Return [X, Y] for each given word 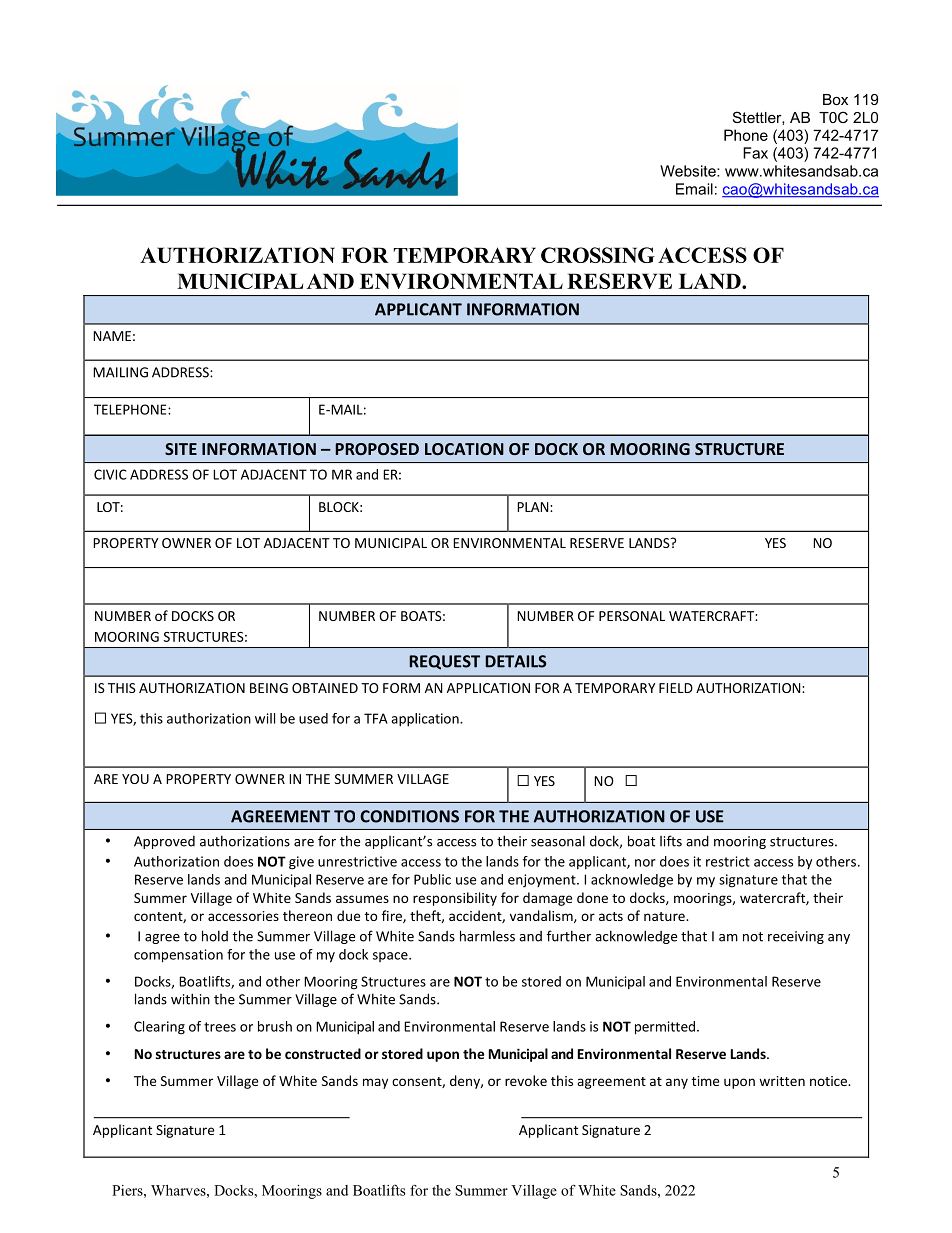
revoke [526, 1080]
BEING [269, 688]
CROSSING [598, 255]
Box [835, 99]
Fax [755, 153]
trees [220, 1027]
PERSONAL [632, 616]
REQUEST [445, 662]
